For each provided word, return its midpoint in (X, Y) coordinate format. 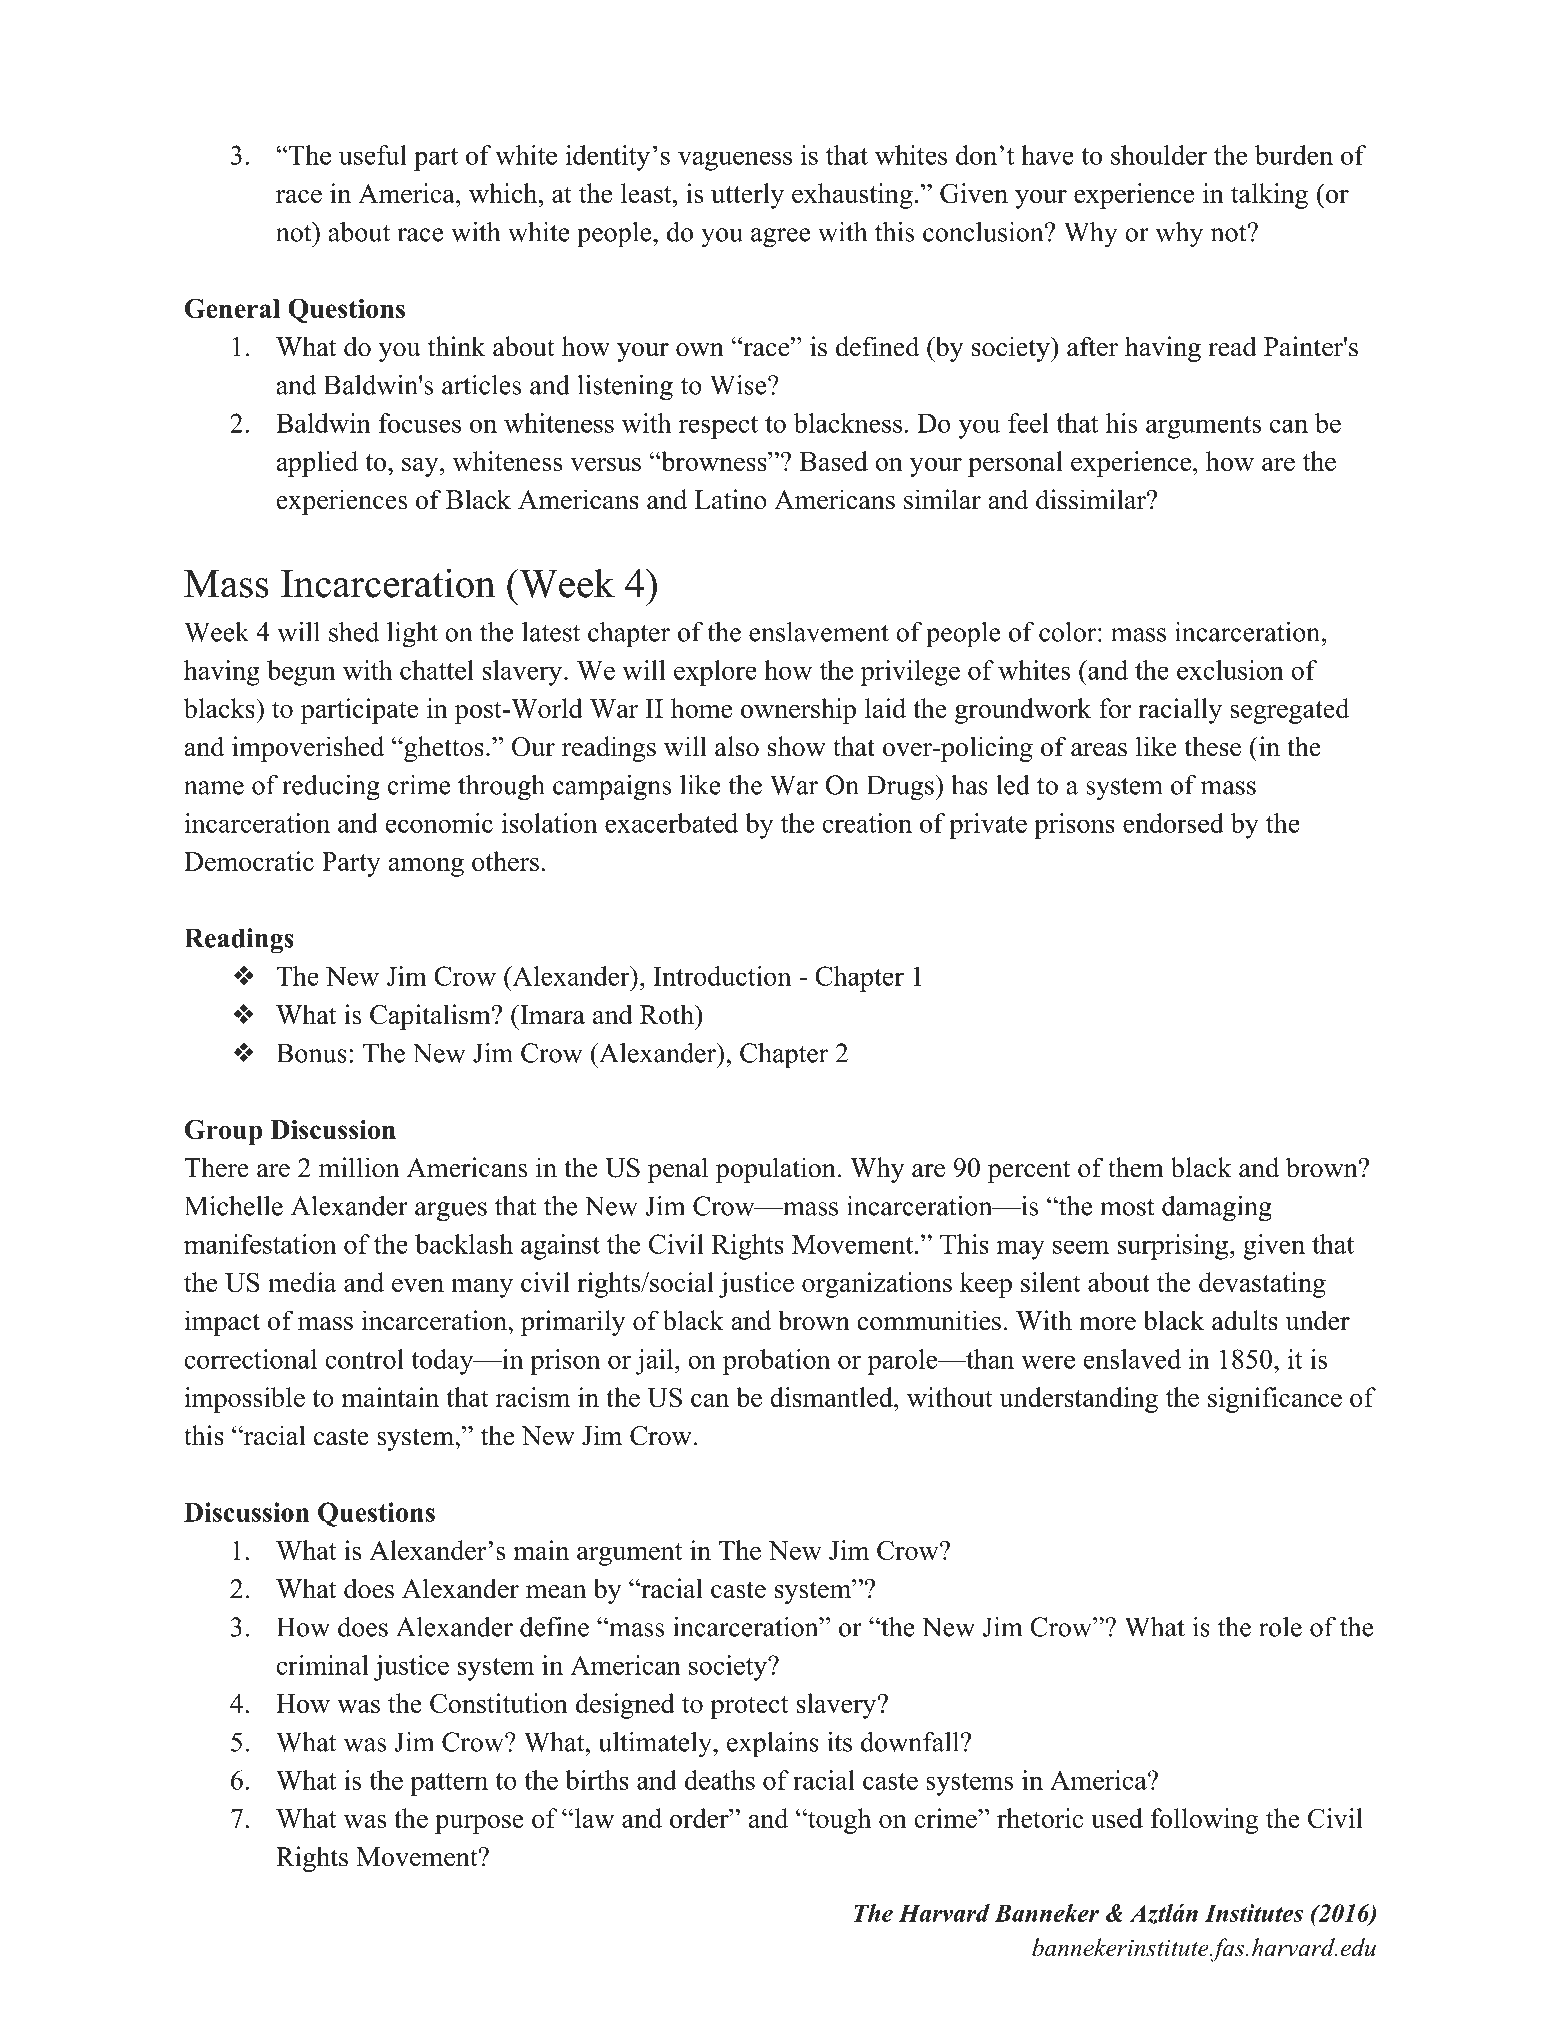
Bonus (311, 1053)
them (1136, 1167)
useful (373, 155)
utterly (747, 196)
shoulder (1159, 155)
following (1205, 1821)
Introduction (722, 976)
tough (838, 1821)
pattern (449, 1784)
